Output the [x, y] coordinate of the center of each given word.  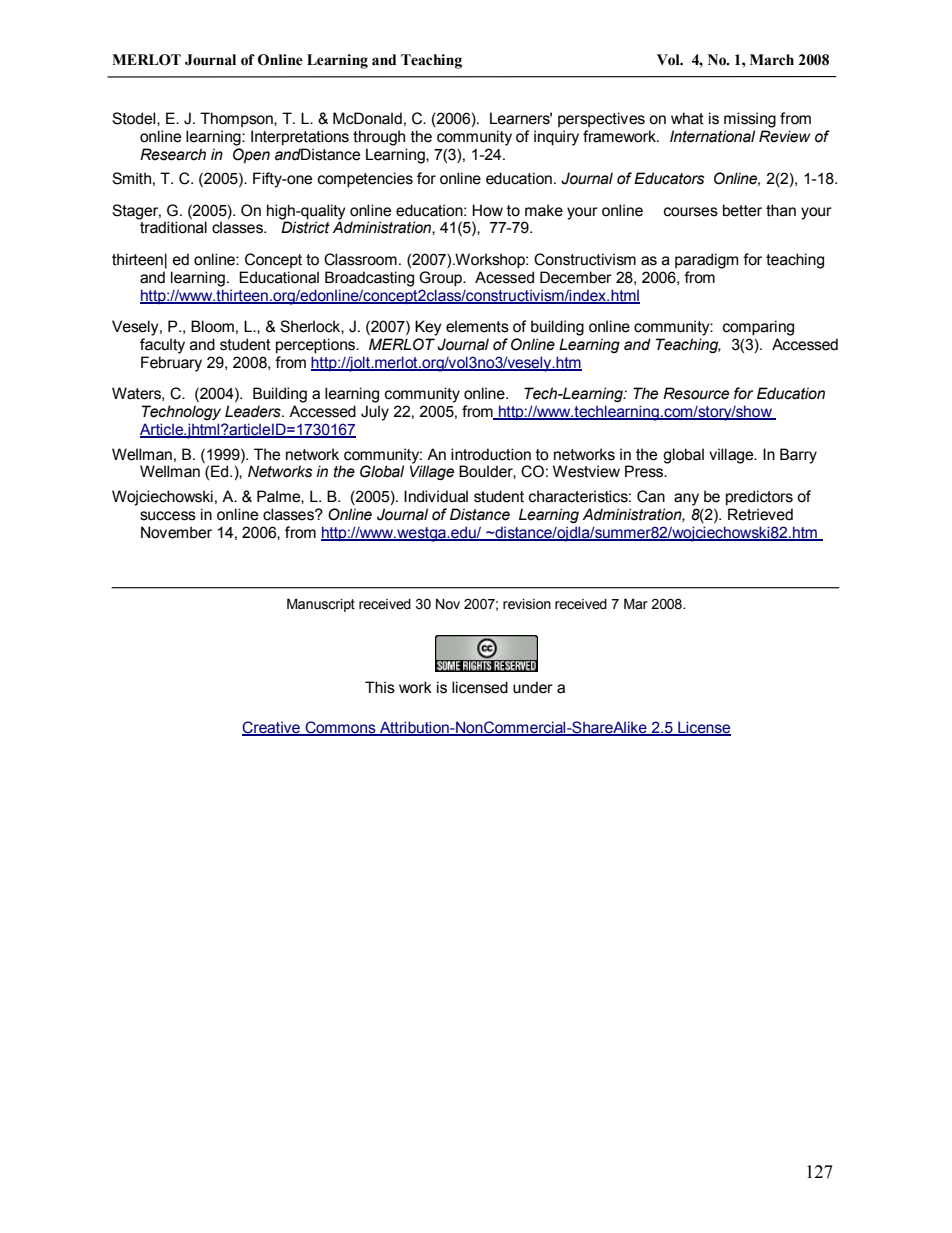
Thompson [237, 119]
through [379, 138]
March [772, 60]
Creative [272, 728]
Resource [696, 393]
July [375, 413]
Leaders [254, 411]
